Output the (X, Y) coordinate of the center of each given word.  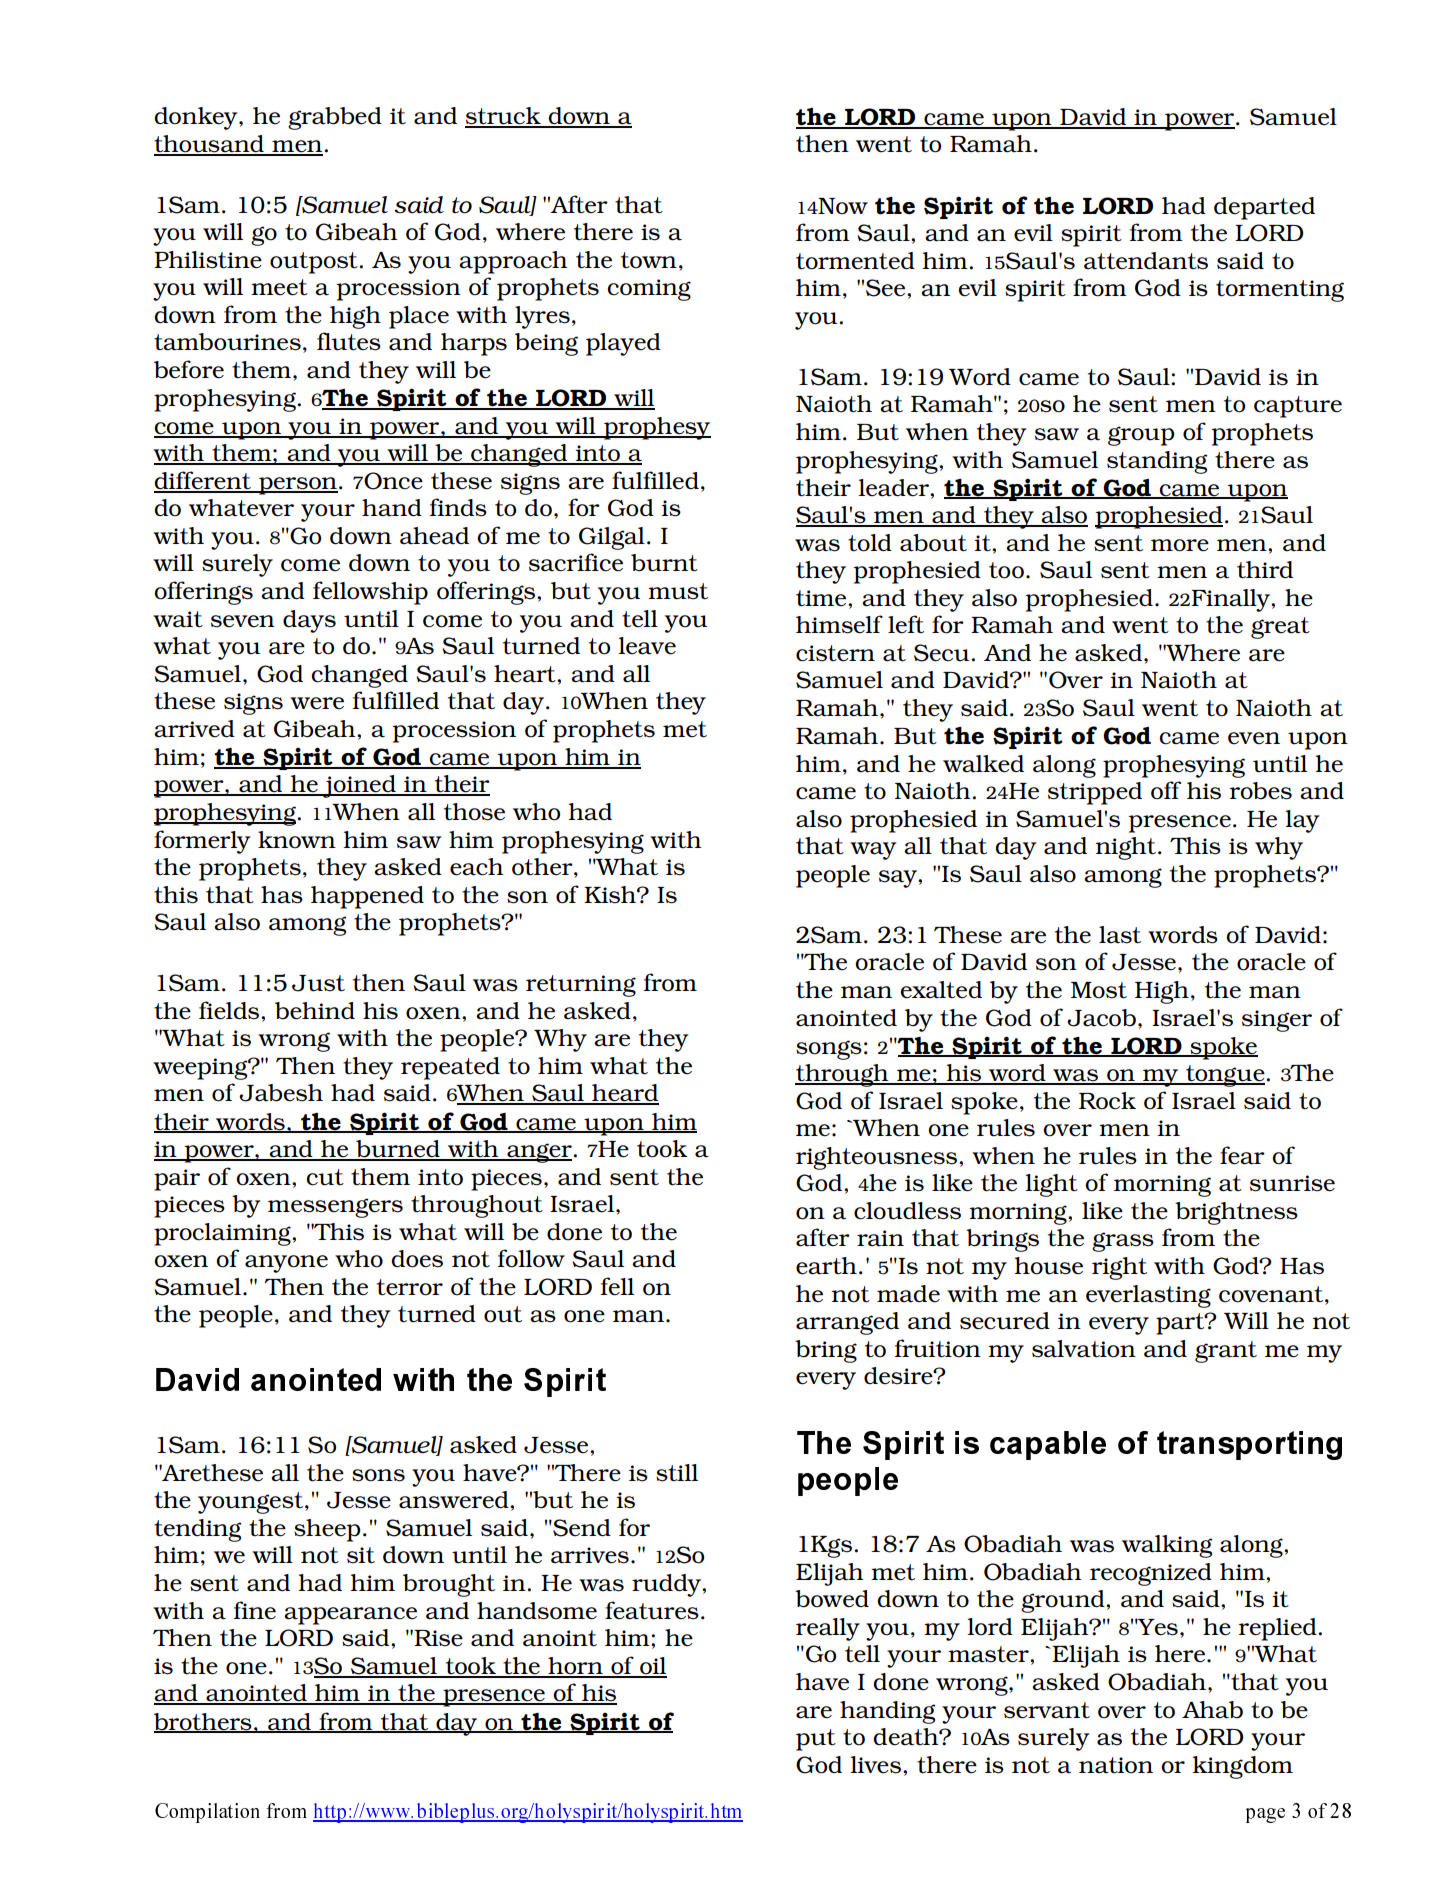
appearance (350, 1616)
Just (318, 983)
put (816, 1740)
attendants (1146, 261)
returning (581, 986)
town (649, 260)
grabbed (335, 118)
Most (1099, 990)
